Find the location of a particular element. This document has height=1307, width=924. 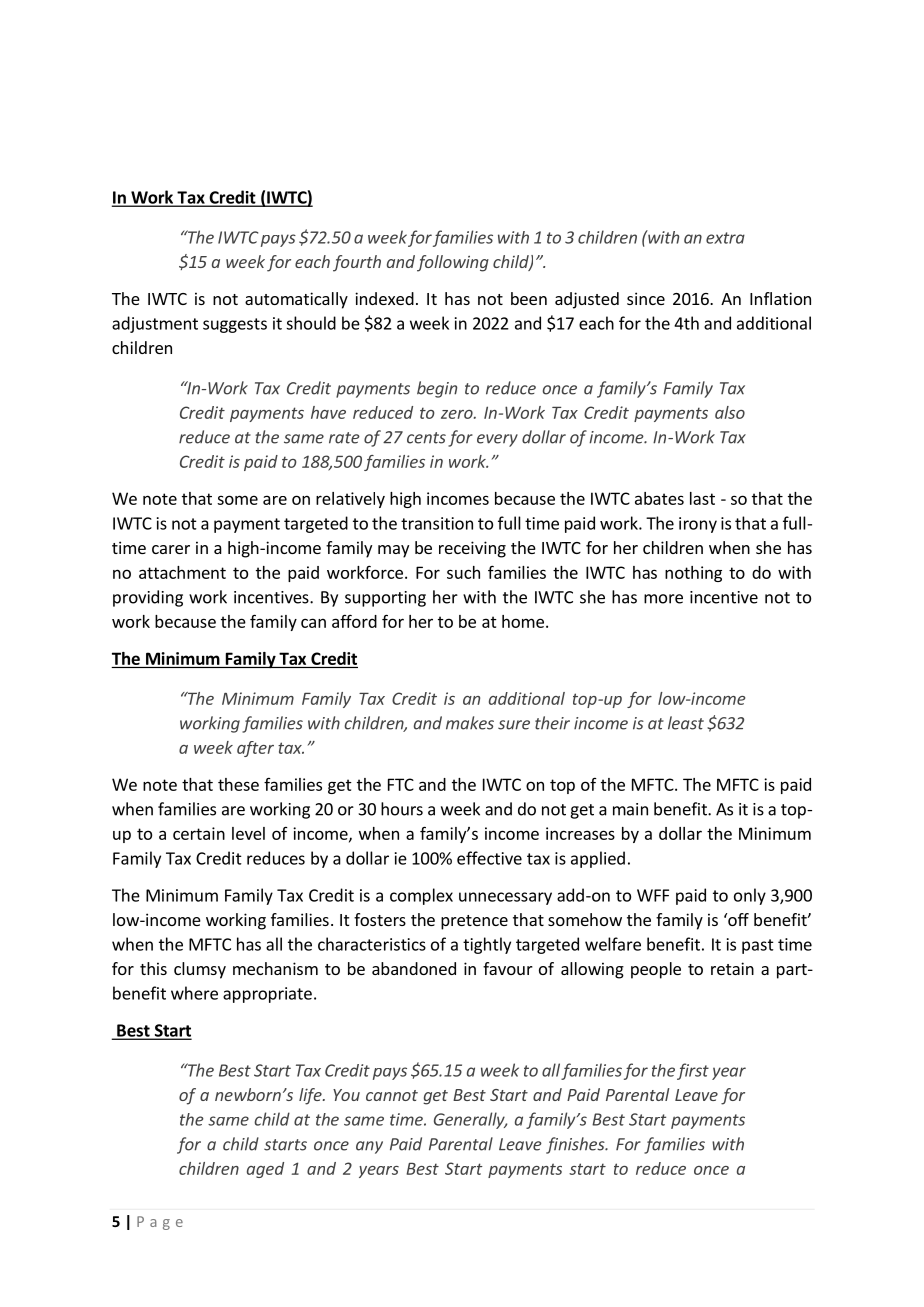

Generally is located at coordinates (470, 1120).
